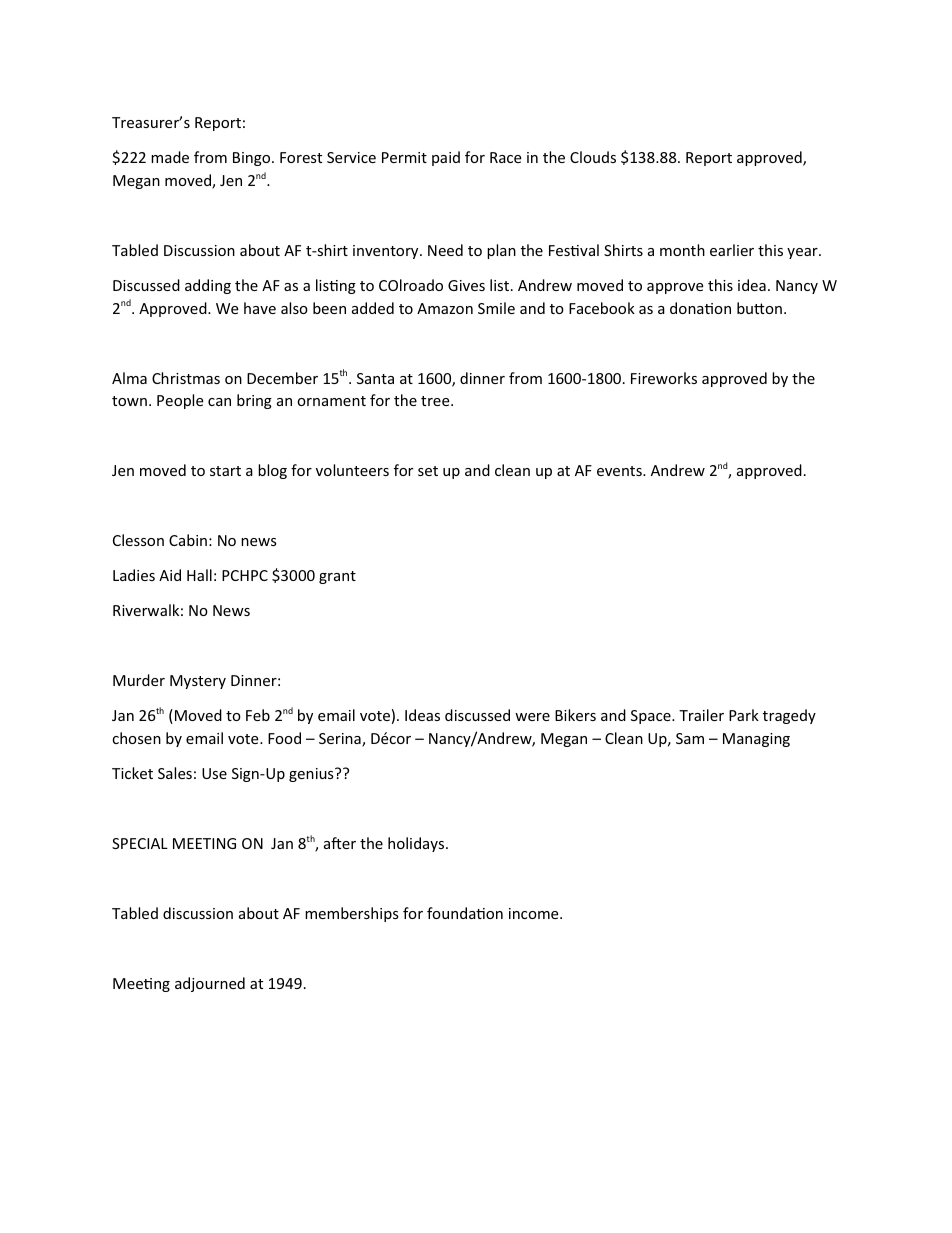  Describe the element at coordinates (204, 843) in the page. I see `MEETING` at that location.
